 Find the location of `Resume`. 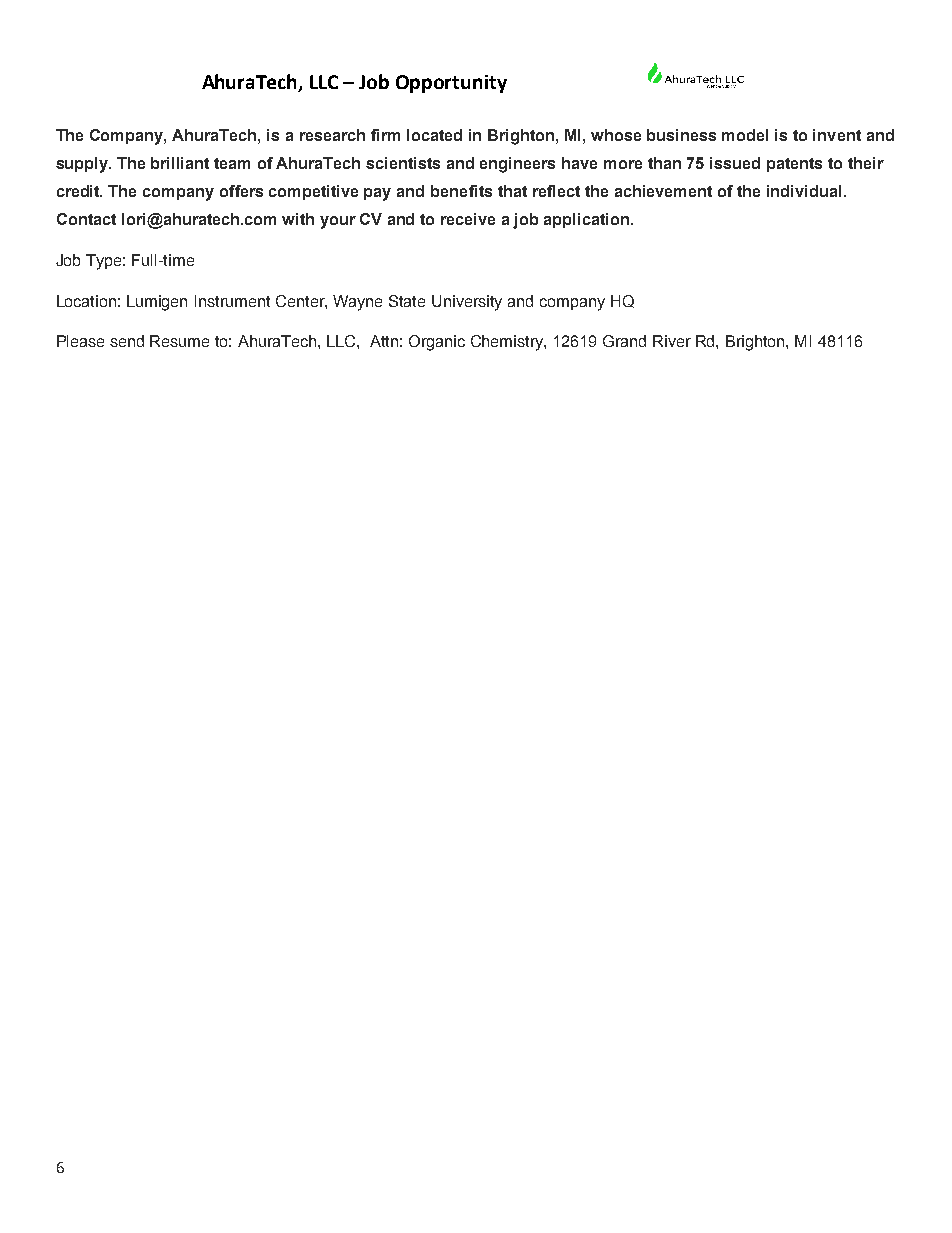

Resume is located at coordinates (179, 341).
